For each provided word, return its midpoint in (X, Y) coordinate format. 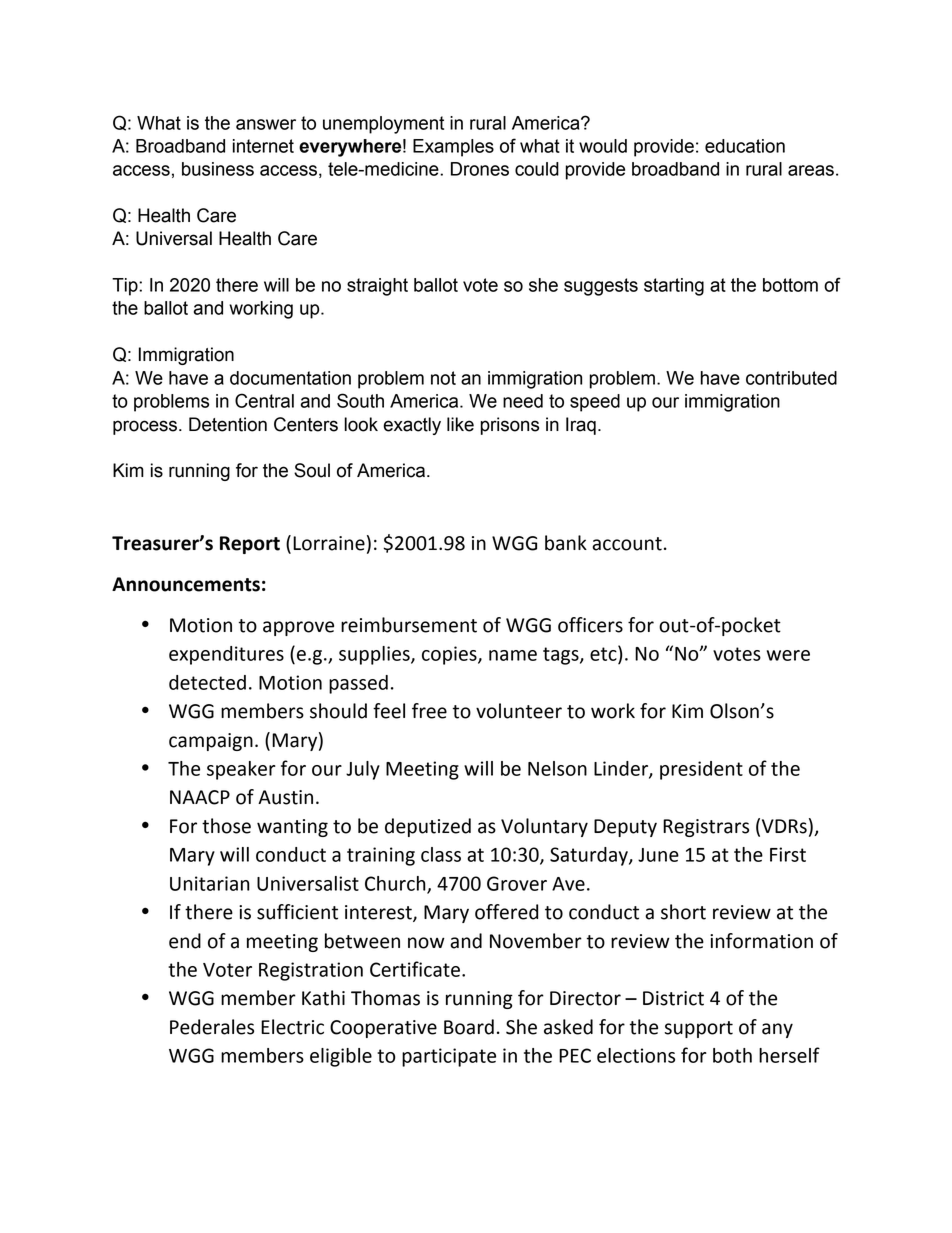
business (218, 169)
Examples (453, 148)
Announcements (186, 584)
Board (469, 1027)
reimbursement (409, 625)
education (745, 146)
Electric (292, 1027)
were (788, 655)
